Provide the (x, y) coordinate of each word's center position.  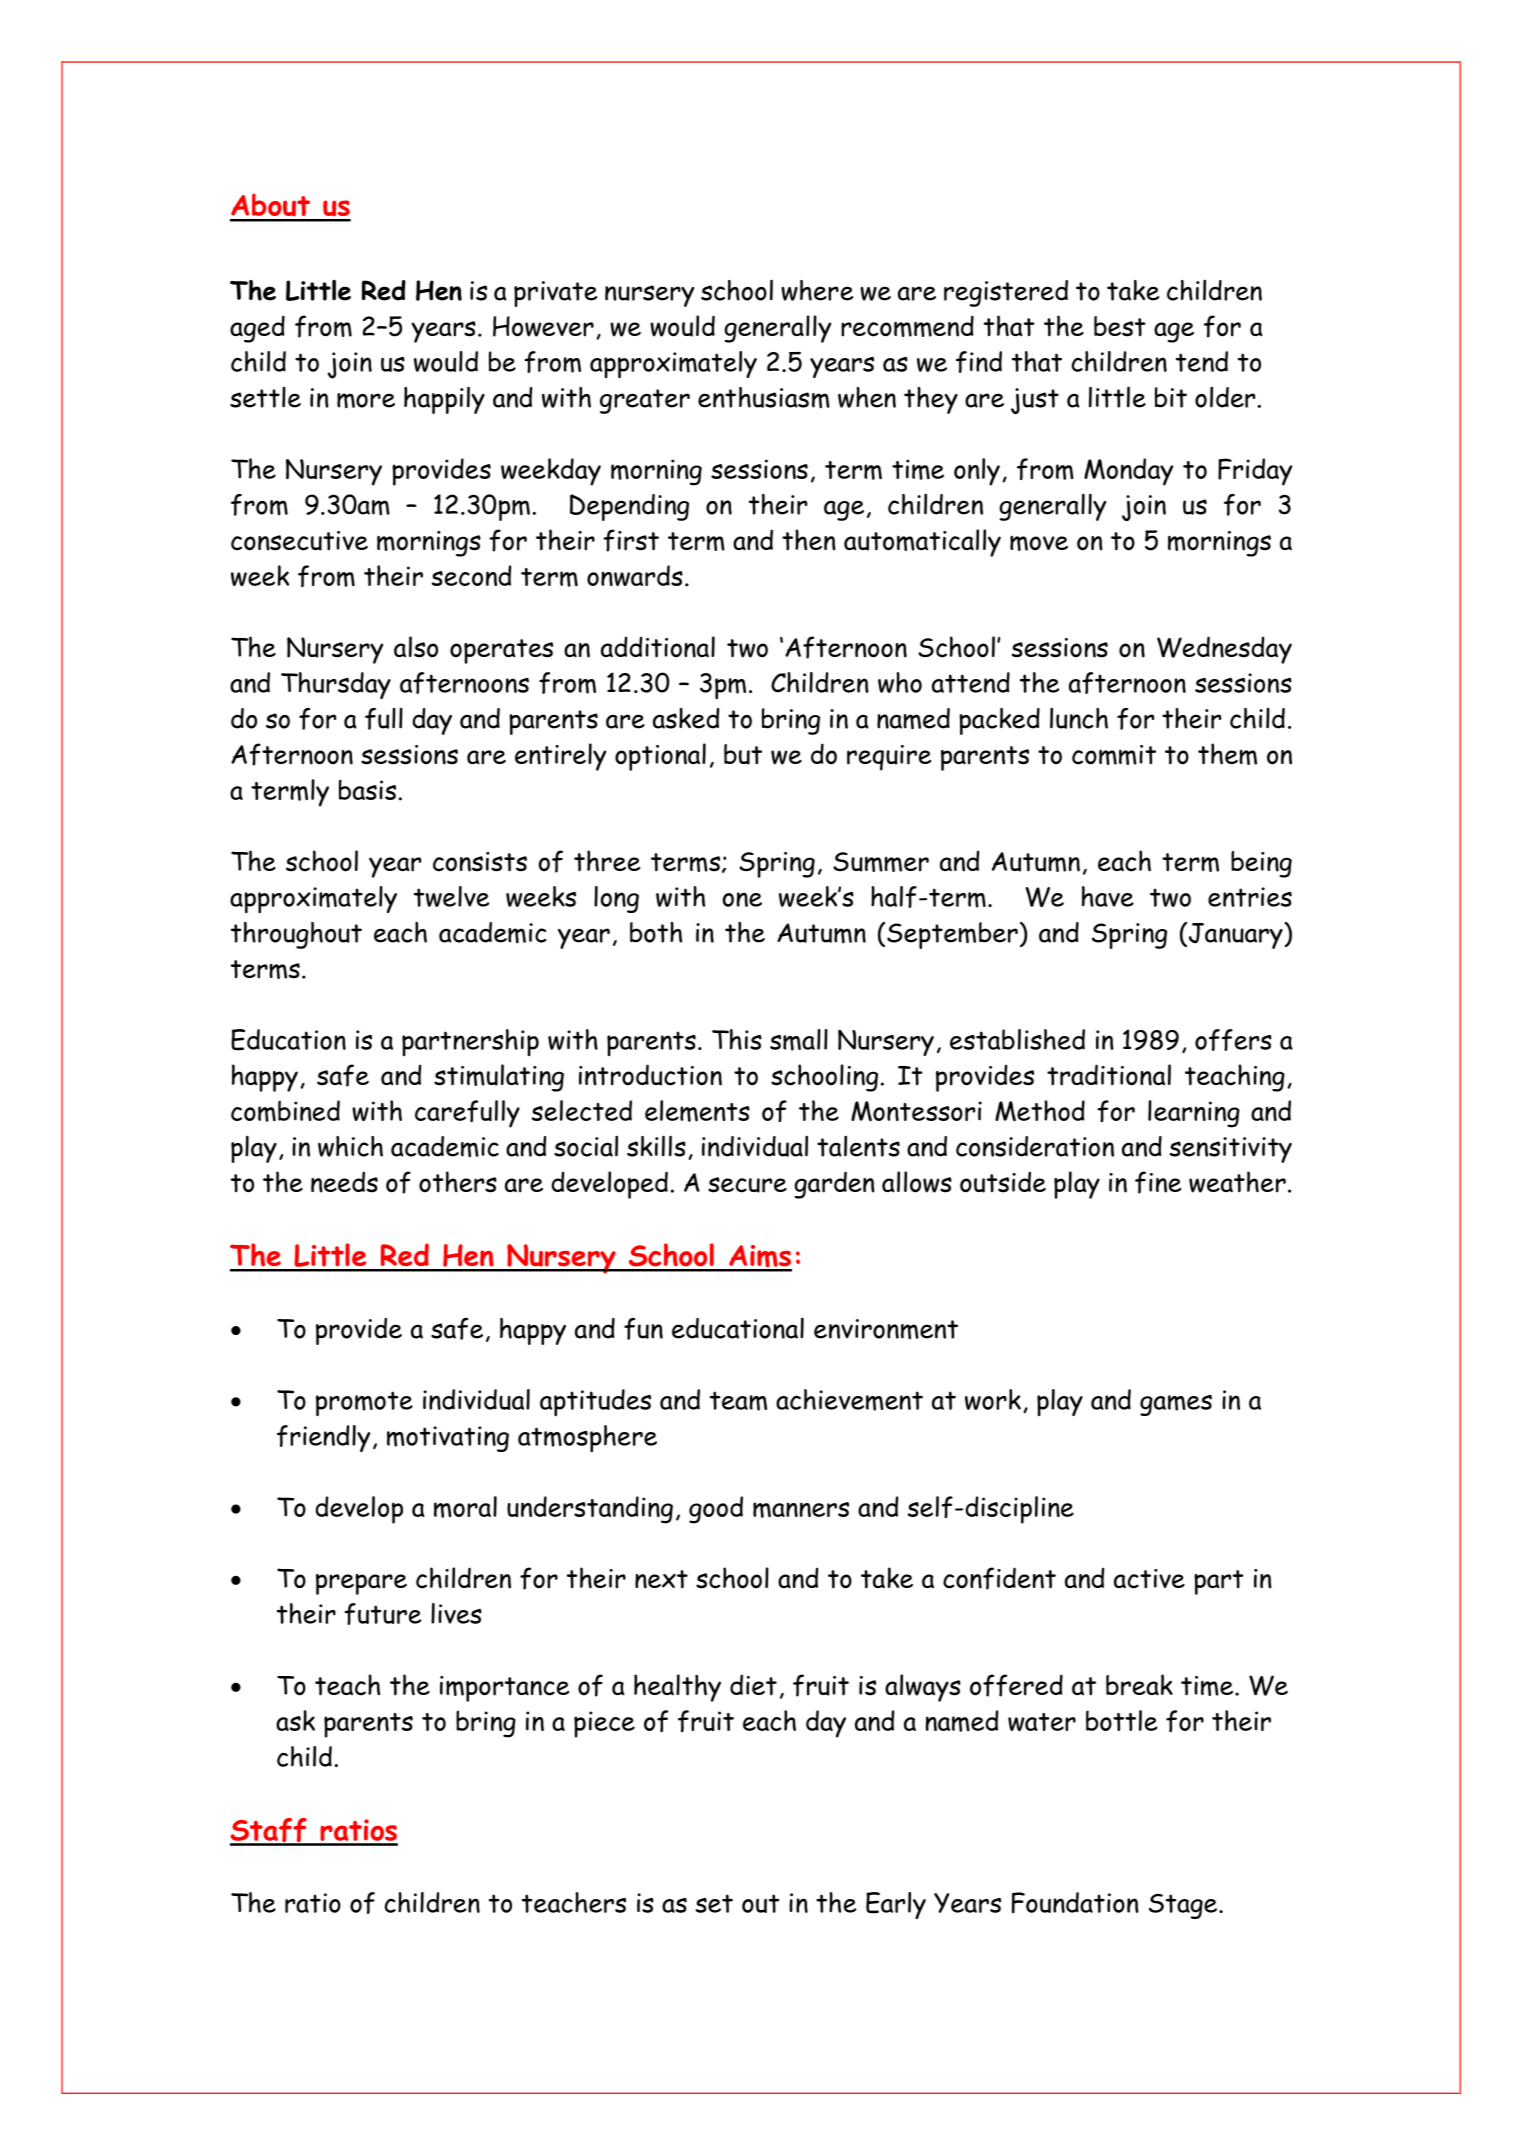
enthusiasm (764, 398)
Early (896, 1905)
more (366, 401)
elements (697, 1111)
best (1120, 326)
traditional (1109, 1075)
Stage (1184, 1906)
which (350, 1146)
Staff (269, 1831)
